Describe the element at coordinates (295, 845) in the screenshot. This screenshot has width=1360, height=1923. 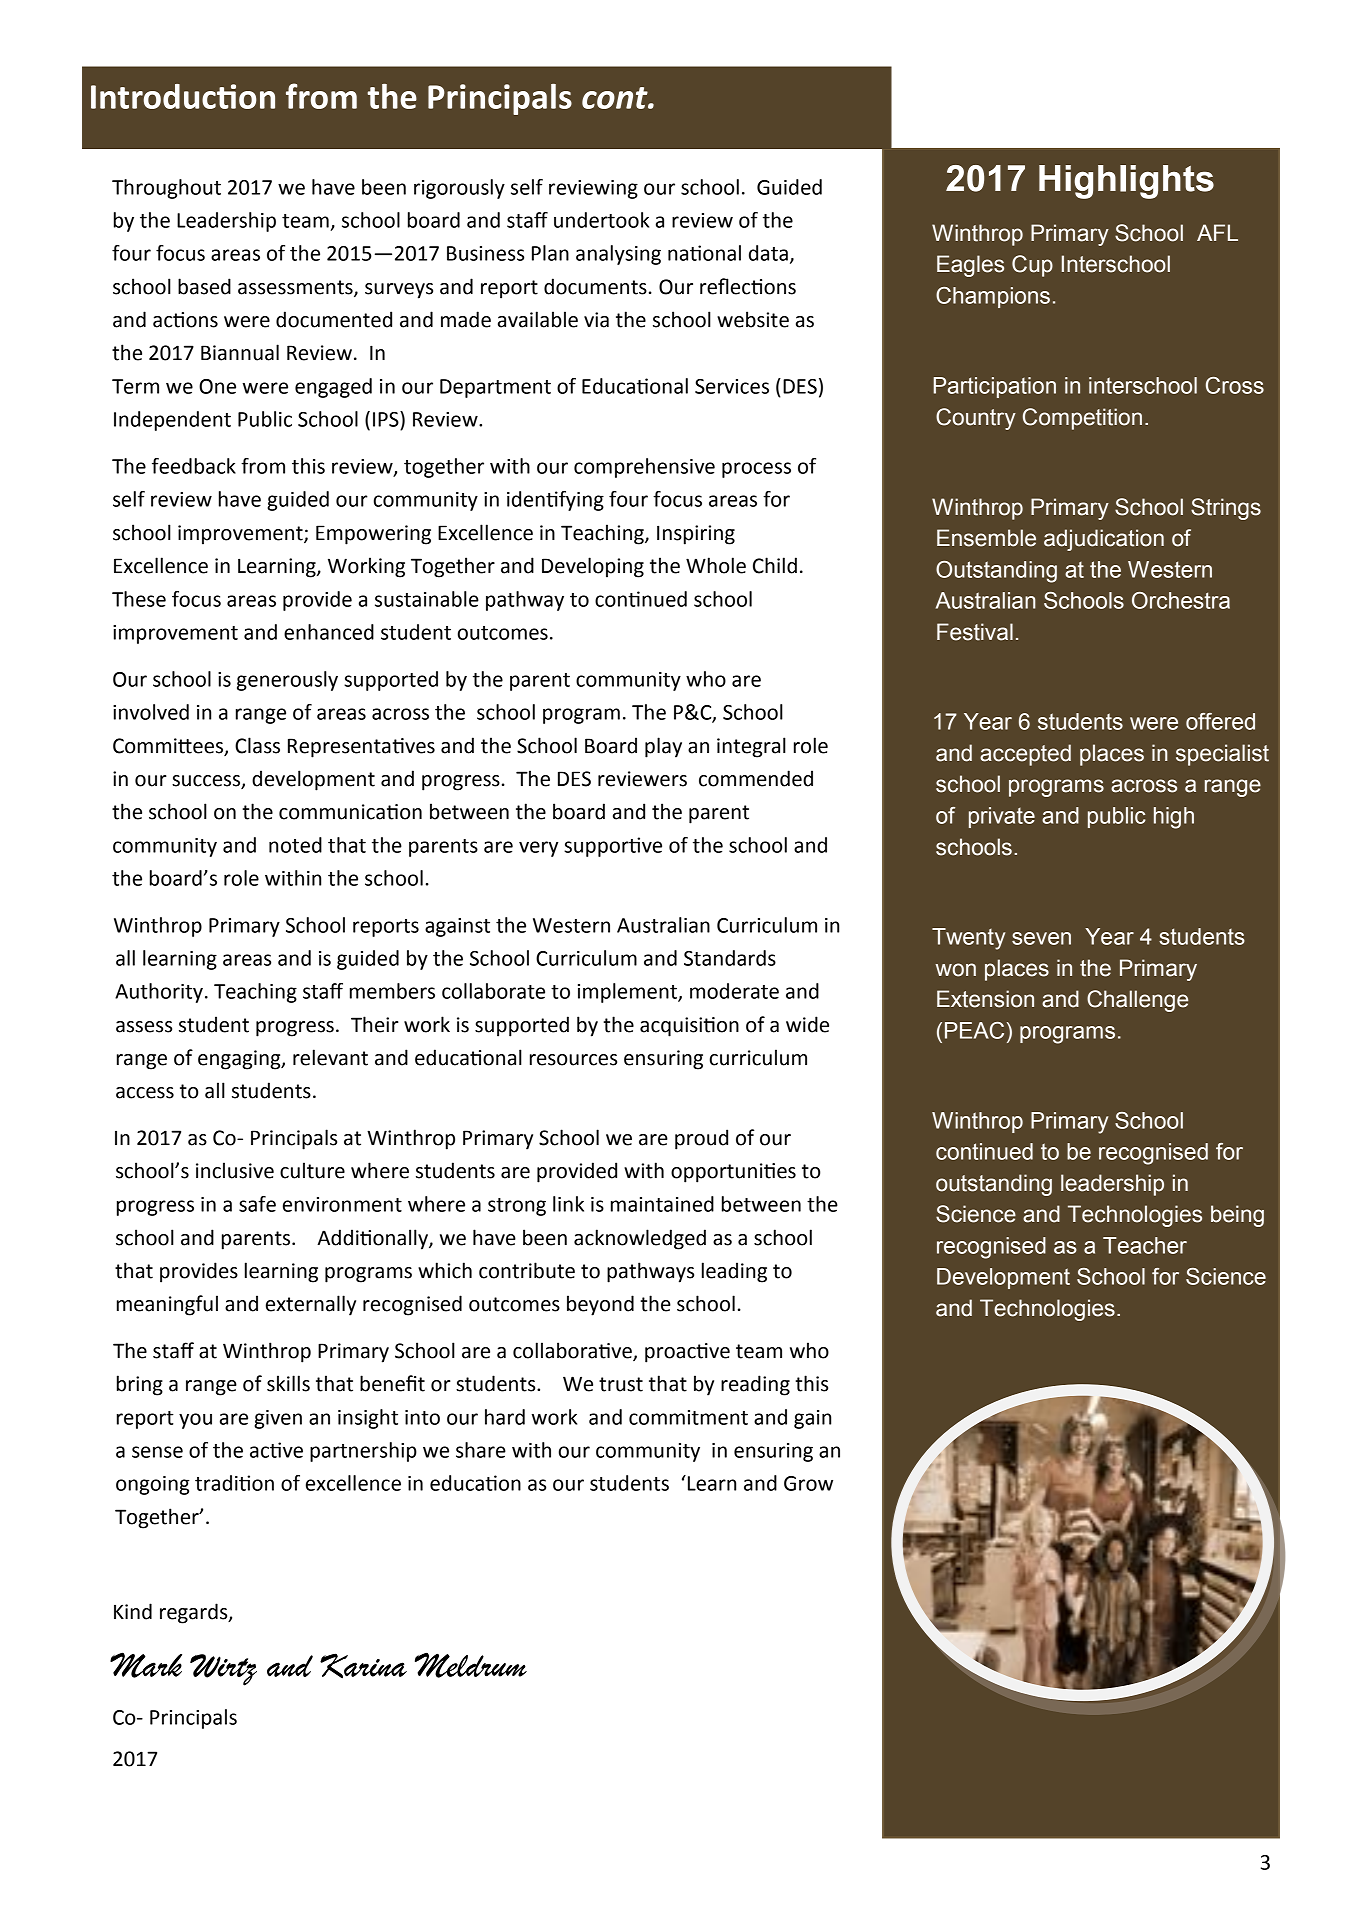
I see `noted` at that location.
